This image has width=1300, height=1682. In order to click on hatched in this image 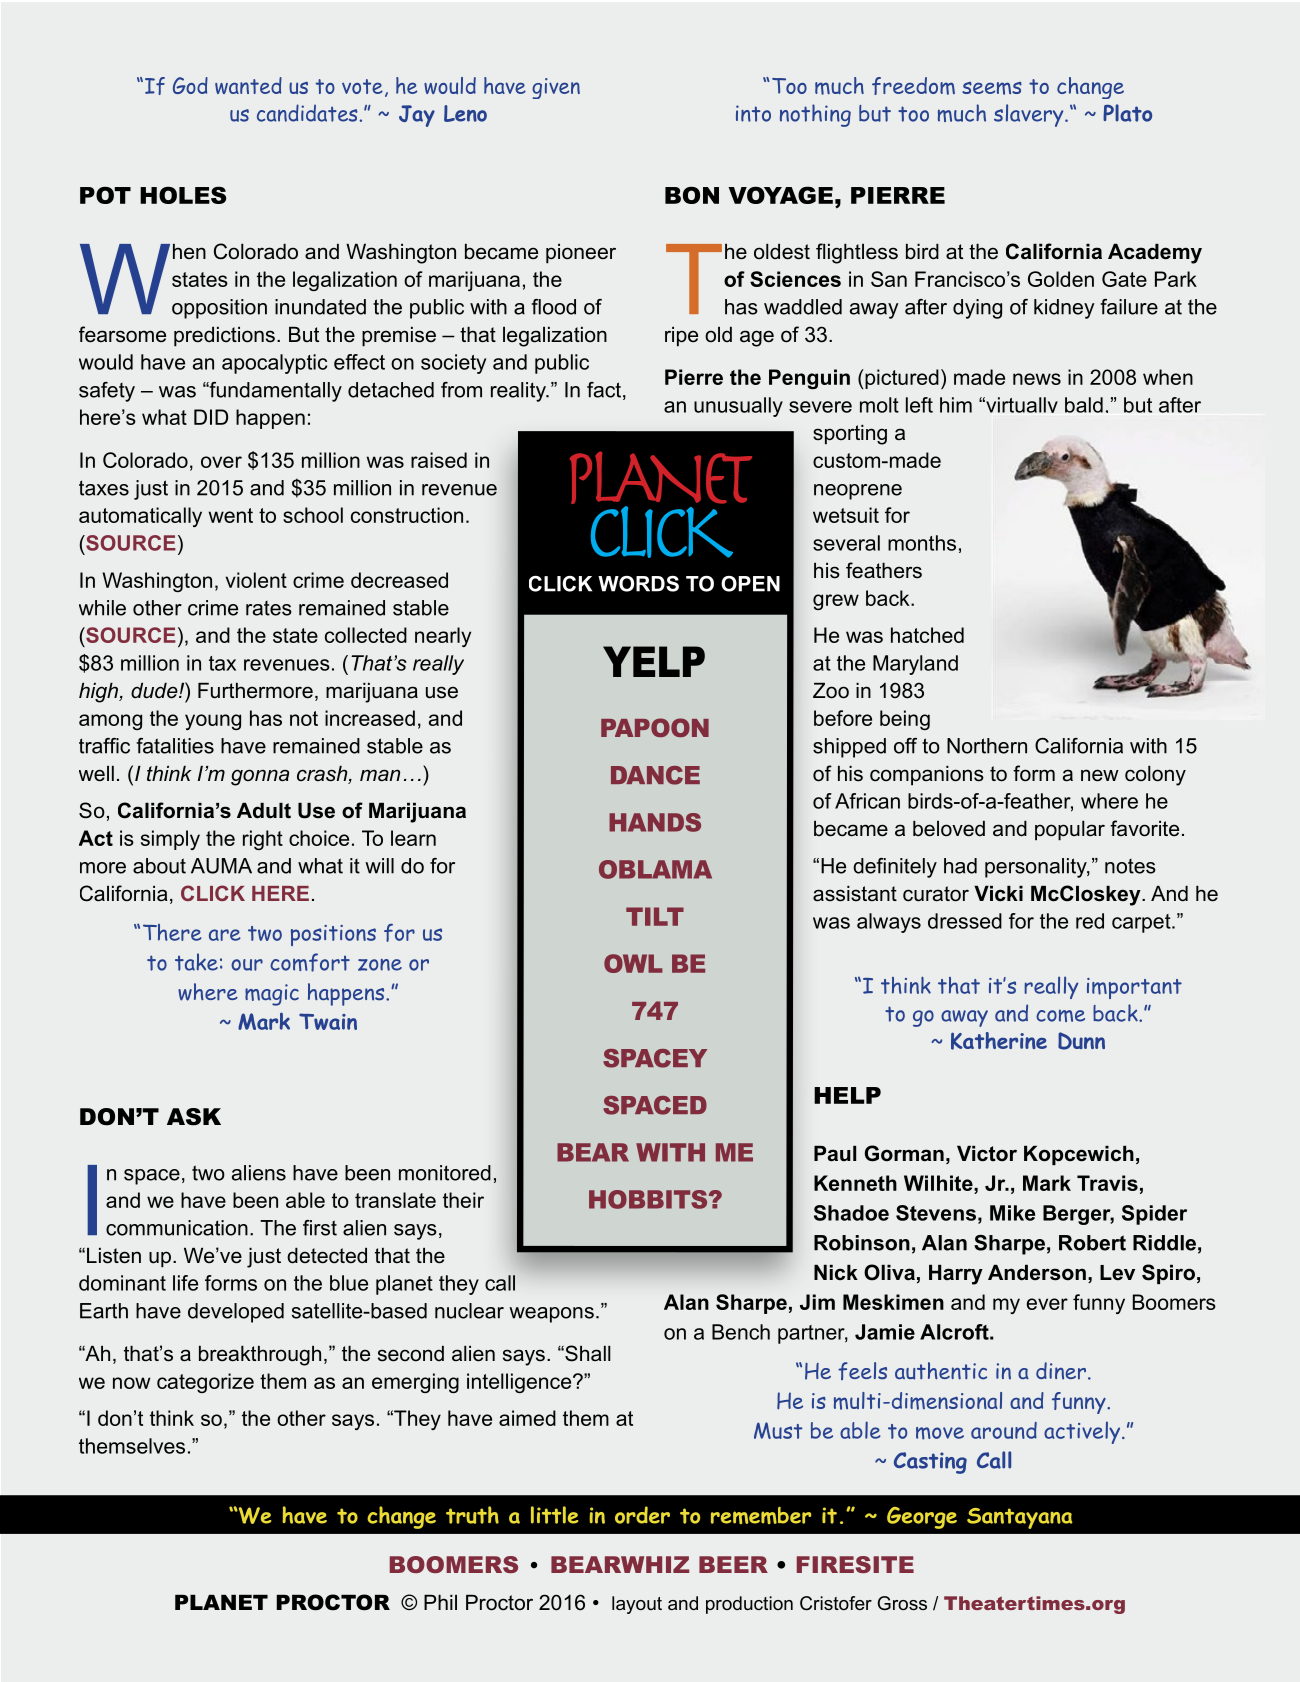, I will do `click(927, 635)`.
